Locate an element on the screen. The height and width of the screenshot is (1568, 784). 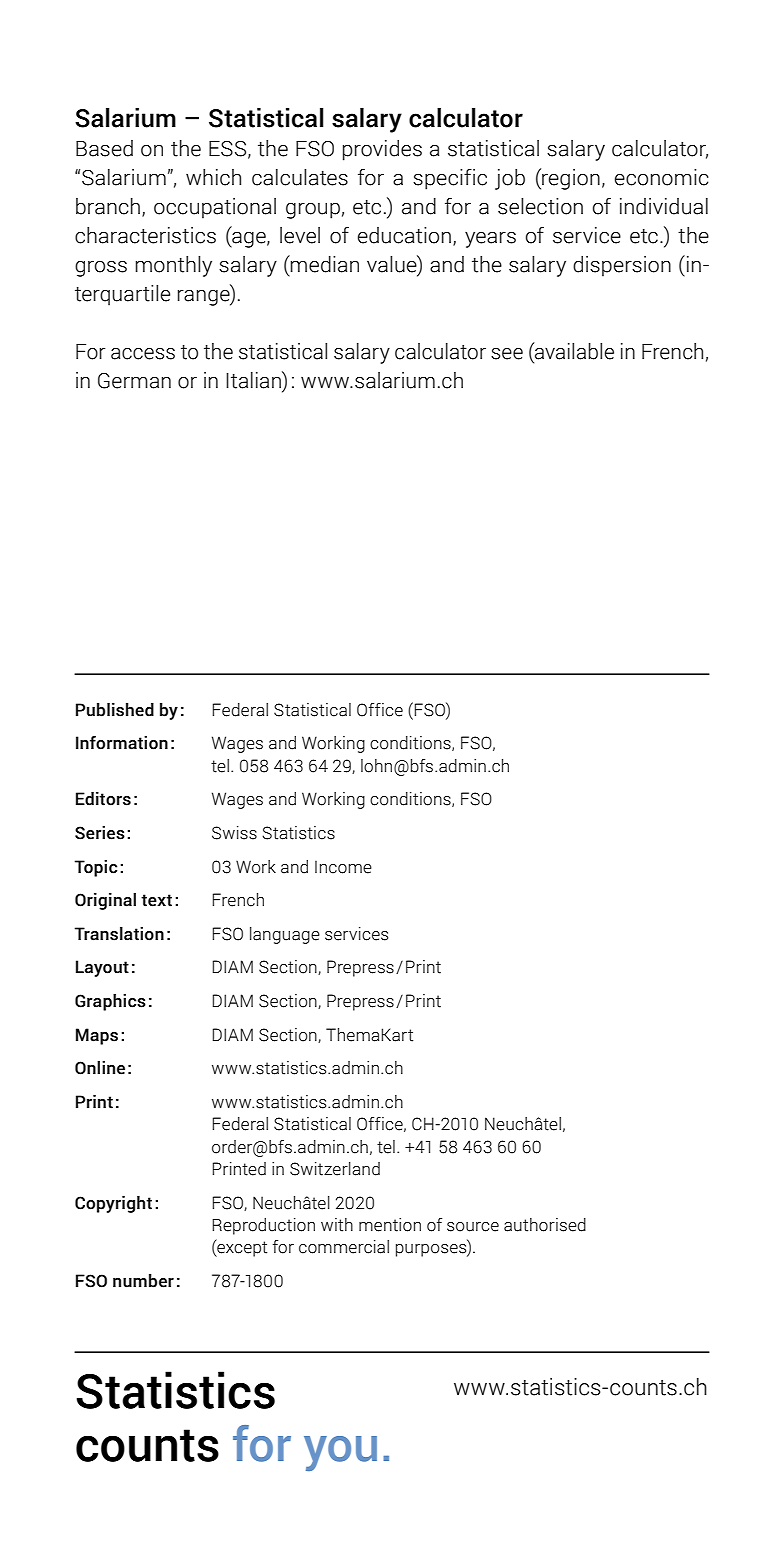
see is located at coordinates (507, 354).
